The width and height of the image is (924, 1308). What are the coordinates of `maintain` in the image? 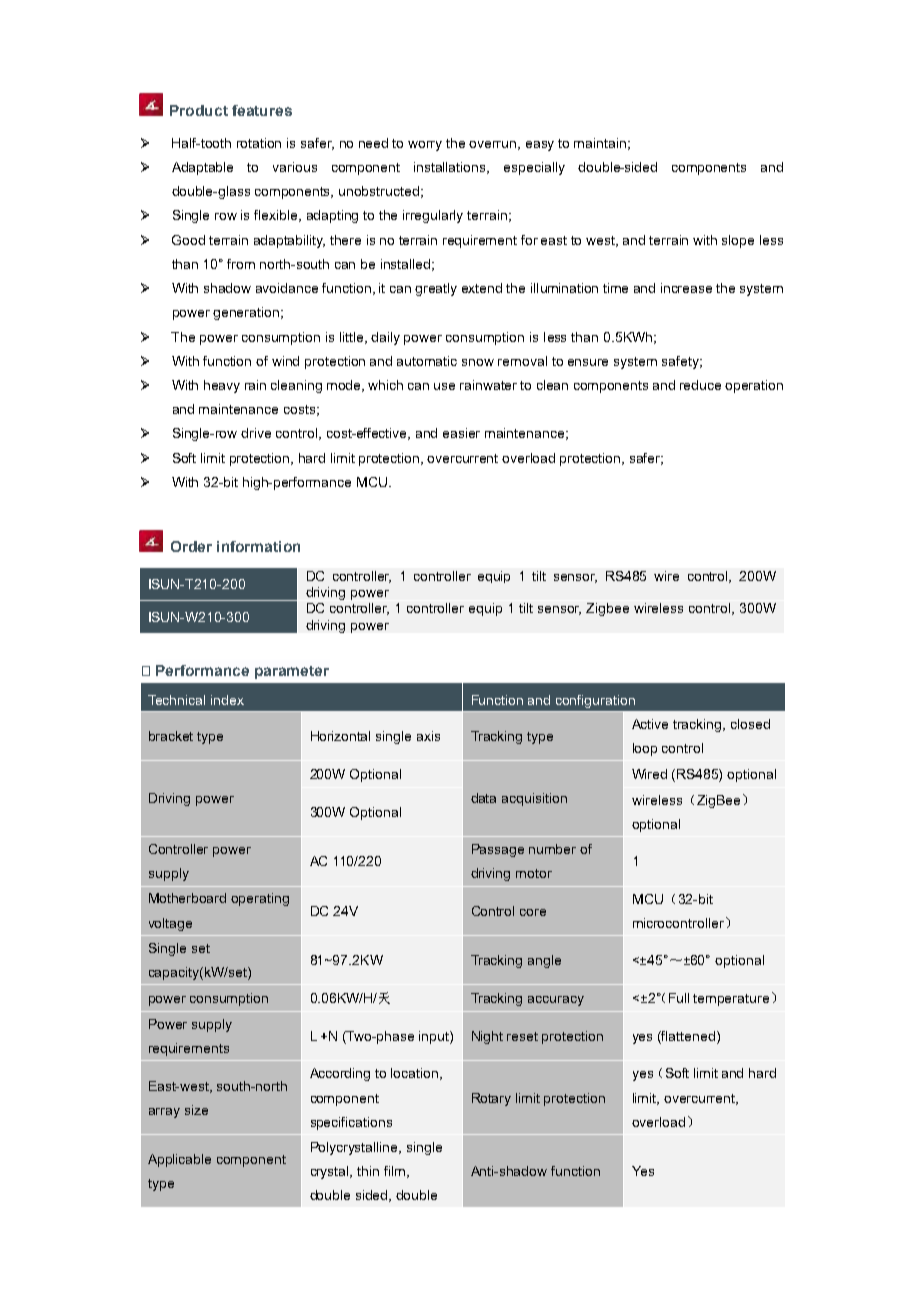 It's located at (600, 143).
